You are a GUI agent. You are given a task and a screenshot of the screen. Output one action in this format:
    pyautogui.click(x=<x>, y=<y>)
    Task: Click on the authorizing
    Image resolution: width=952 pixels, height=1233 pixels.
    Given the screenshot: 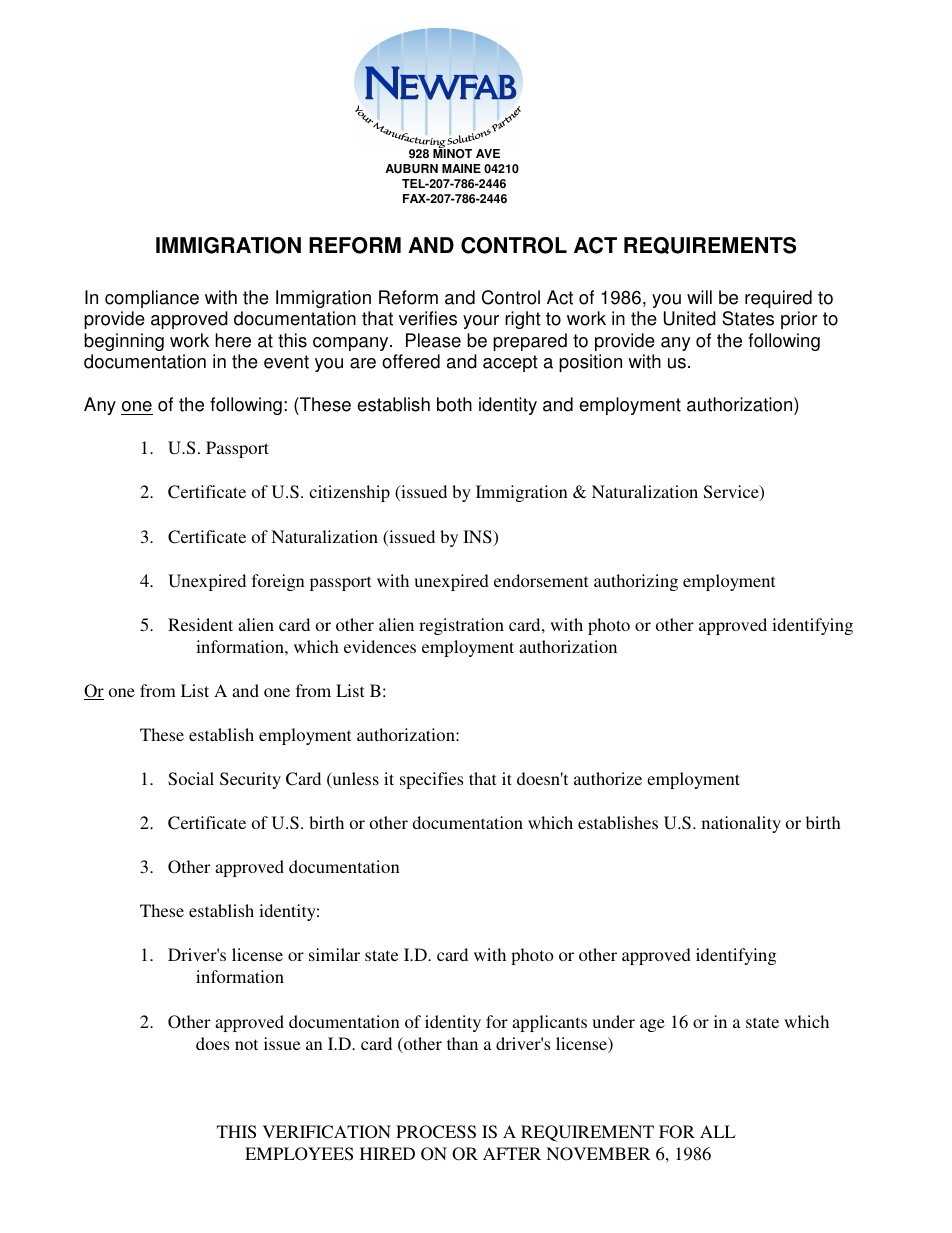 What is the action you would take?
    pyautogui.click(x=636, y=582)
